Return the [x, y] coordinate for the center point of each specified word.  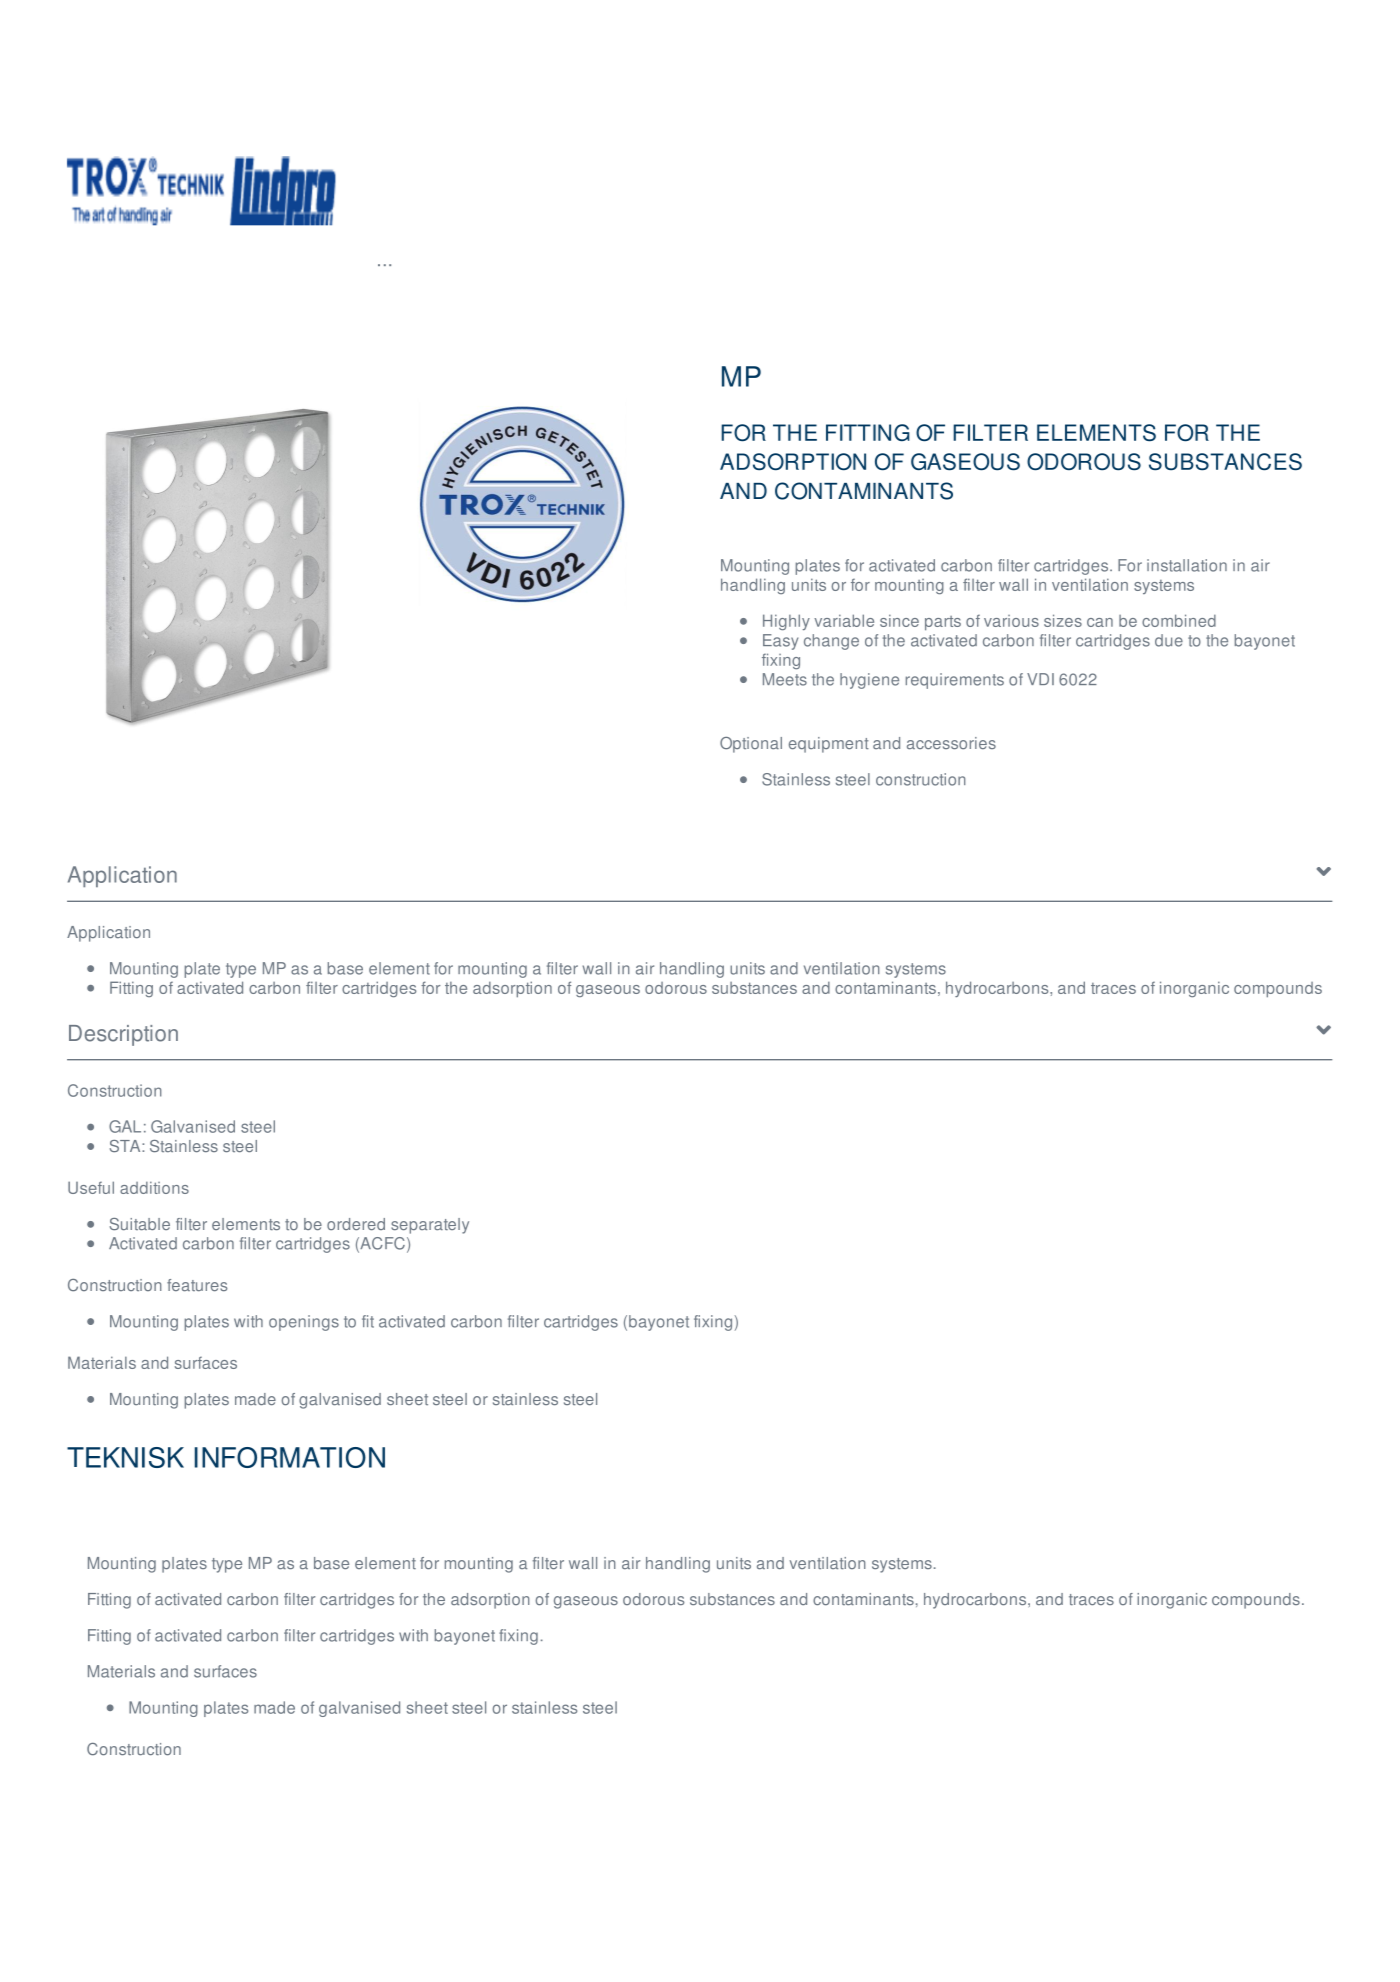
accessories [951, 743]
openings [304, 1323]
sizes [1063, 620]
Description [123, 1035]
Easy [780, 642]
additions [154, 1187]
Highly [786, 622]
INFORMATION [290, 1457]
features [197, 1285]
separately [430, 1226]
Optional [751, 745]
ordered [356, 1224]
